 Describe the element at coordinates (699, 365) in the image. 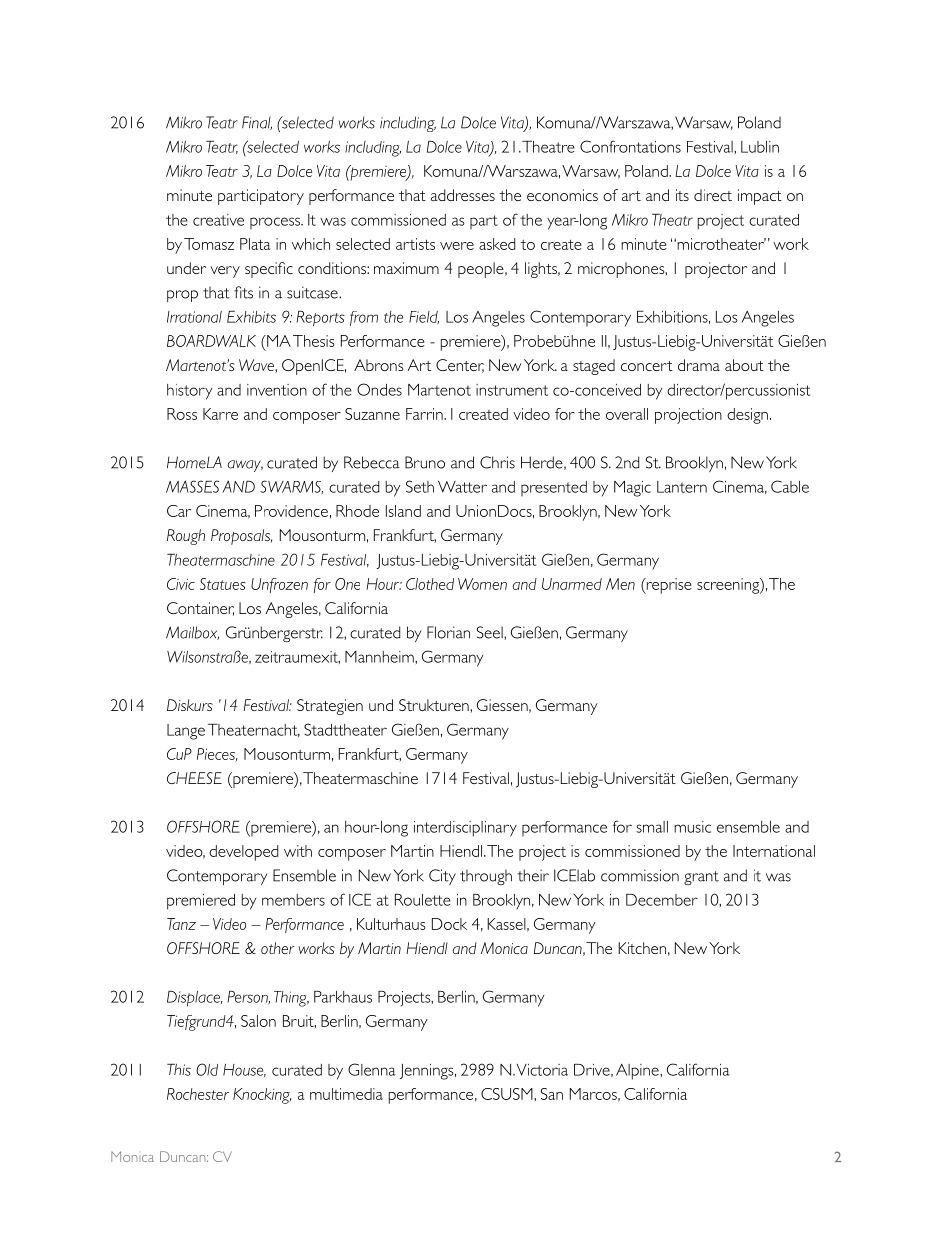

I see `drama` at that location.
